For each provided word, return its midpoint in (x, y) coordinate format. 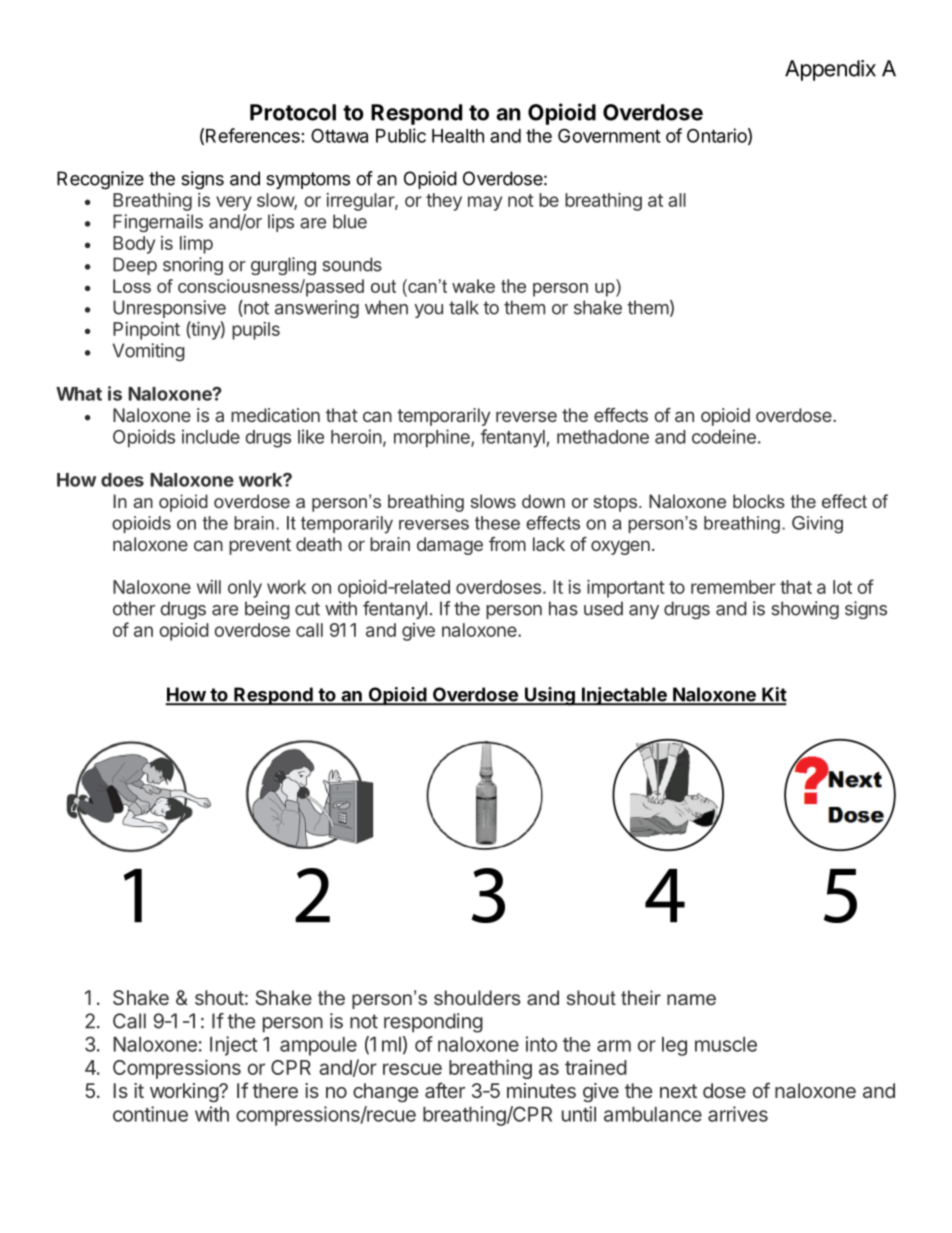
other (134, 608)
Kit (773, 695)
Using (550, 696)
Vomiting (149, 352)
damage (450, 546)
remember (733, 587)
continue (150, 1114)
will (209, 587)
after (445, 1090)
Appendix (830, 70)
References (253, 135)
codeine (724, 436)
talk (464, 307)
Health (458, 136)
